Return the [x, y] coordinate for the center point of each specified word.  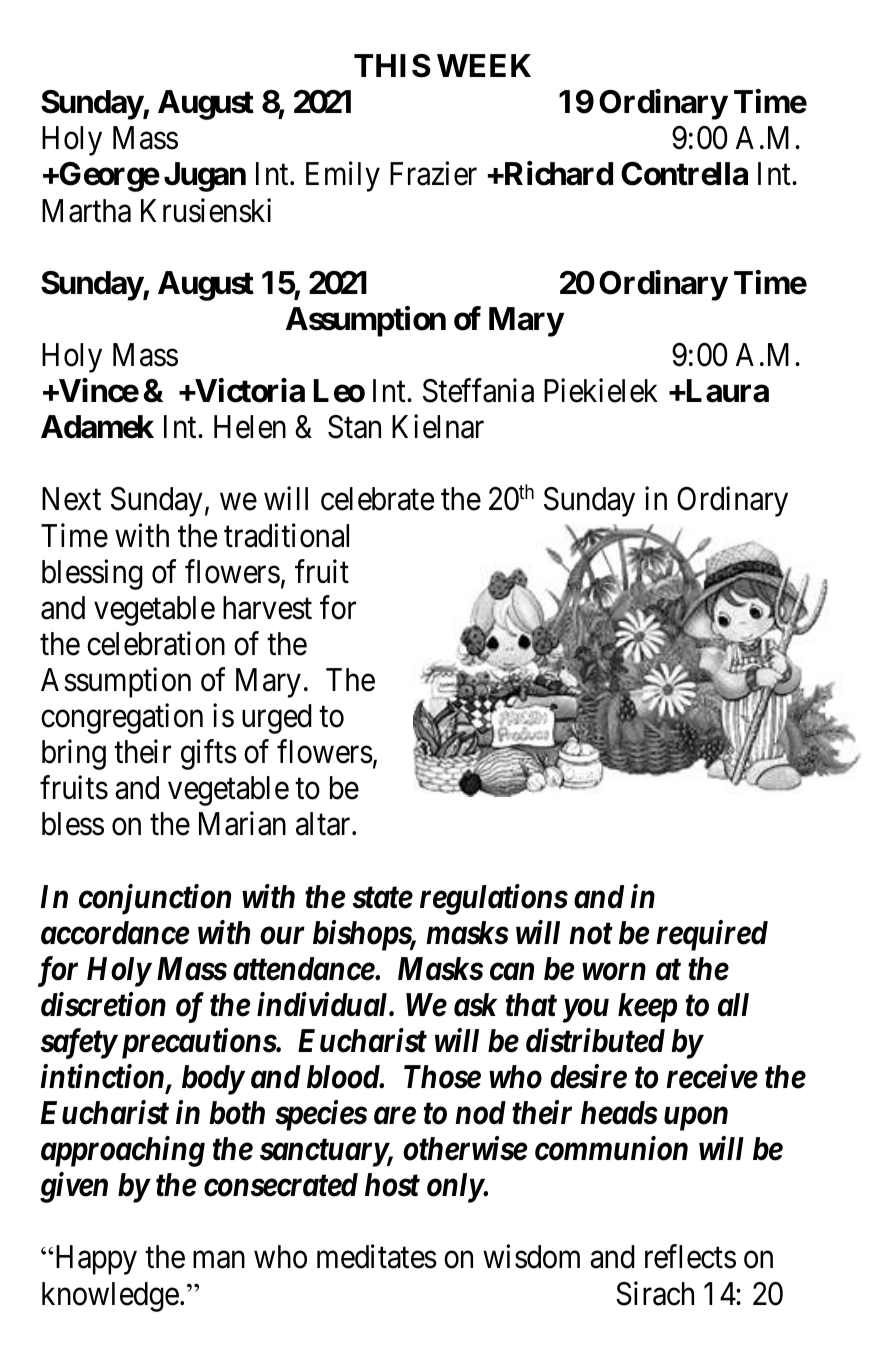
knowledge [110, 1297]
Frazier [433, 174]
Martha [86, 211]
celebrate [377, 499]
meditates [377, 1257]
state [383, 898]
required [712, 935]
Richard [557, 174]
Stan [354, 427]
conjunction [155, 899]
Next [71, 499]
